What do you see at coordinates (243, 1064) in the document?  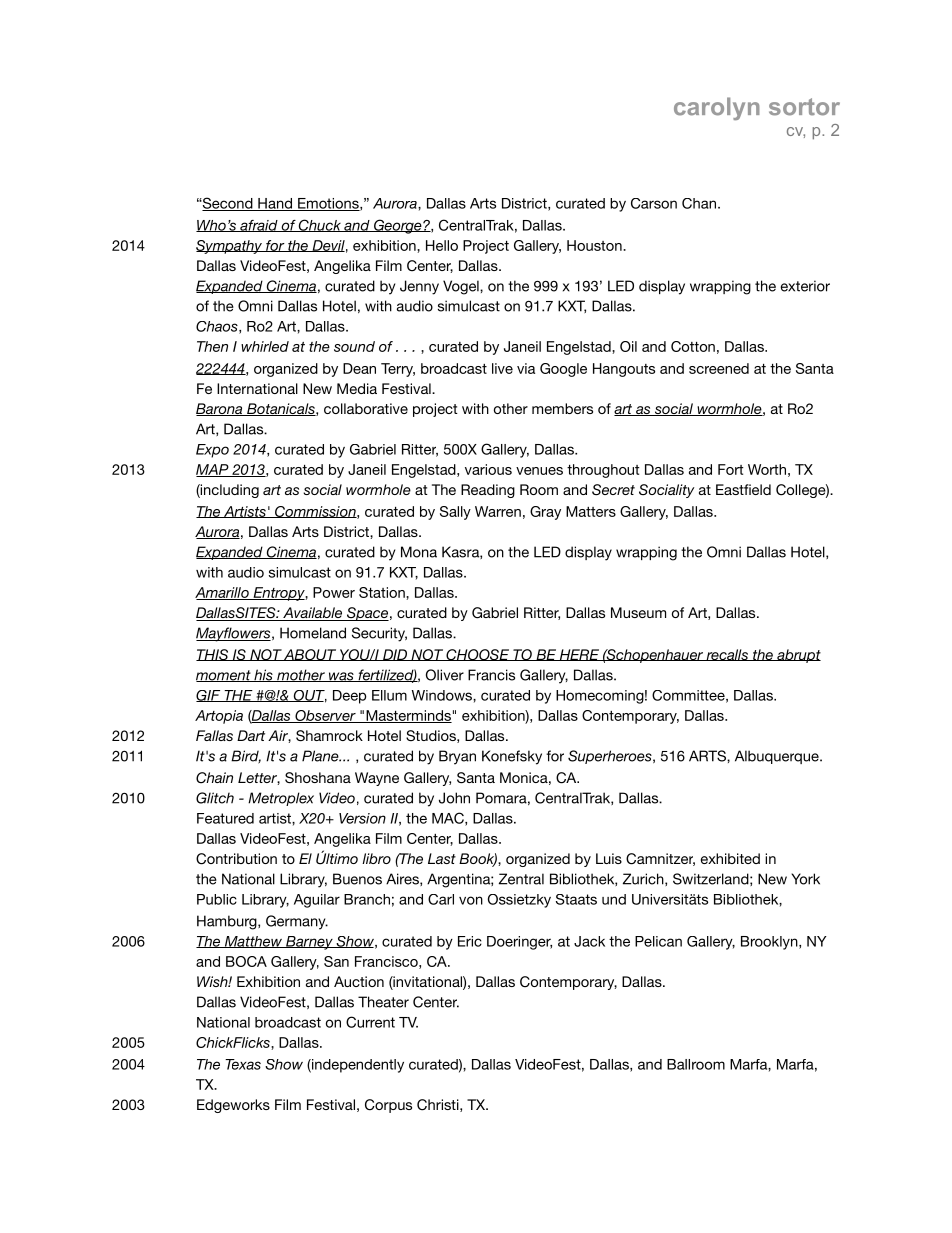 I see `Texas` at bounding box center [243, 1064].
